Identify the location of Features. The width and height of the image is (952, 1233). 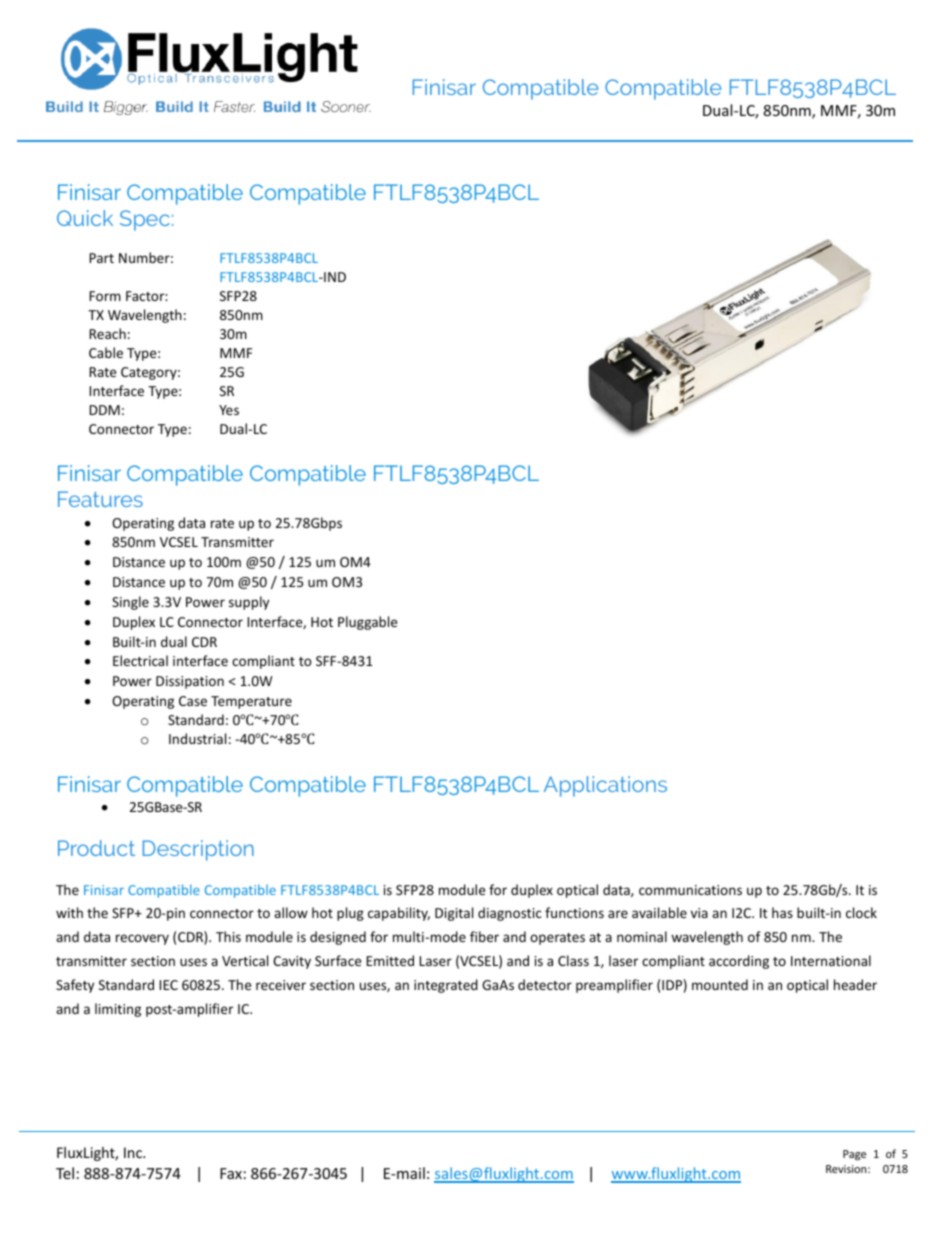
(100, 499).
